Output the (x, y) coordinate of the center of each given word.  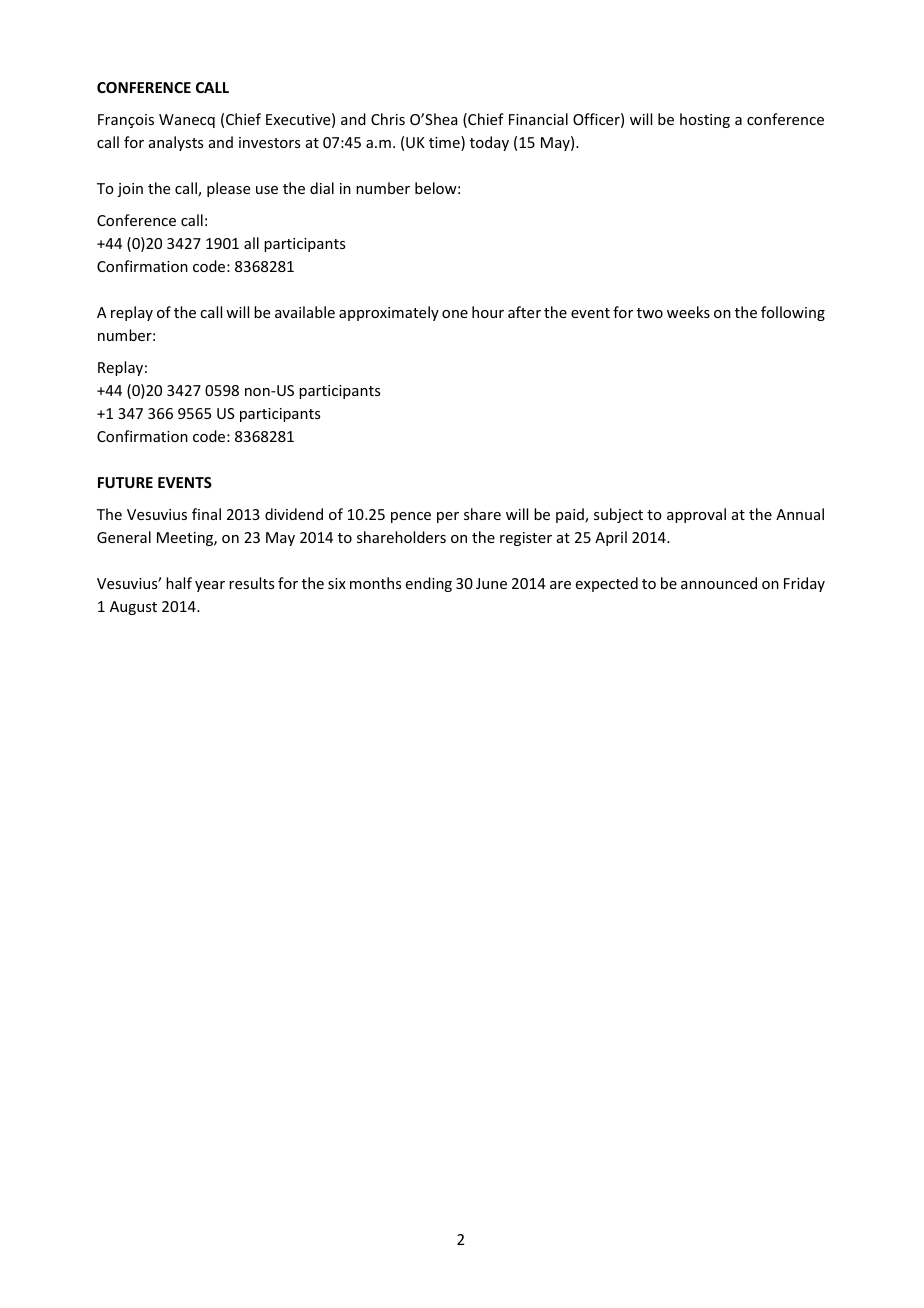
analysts (176, 143)
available (305, 312)
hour (488, 312)
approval (696, 515)
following (793, 313)
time (445, 143)
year (210, 586)
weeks (688, 312)
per (448, 517)
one (455, 314)
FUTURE (125, 482)
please (228, 189)
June (491, 583)
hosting (705, 120)
